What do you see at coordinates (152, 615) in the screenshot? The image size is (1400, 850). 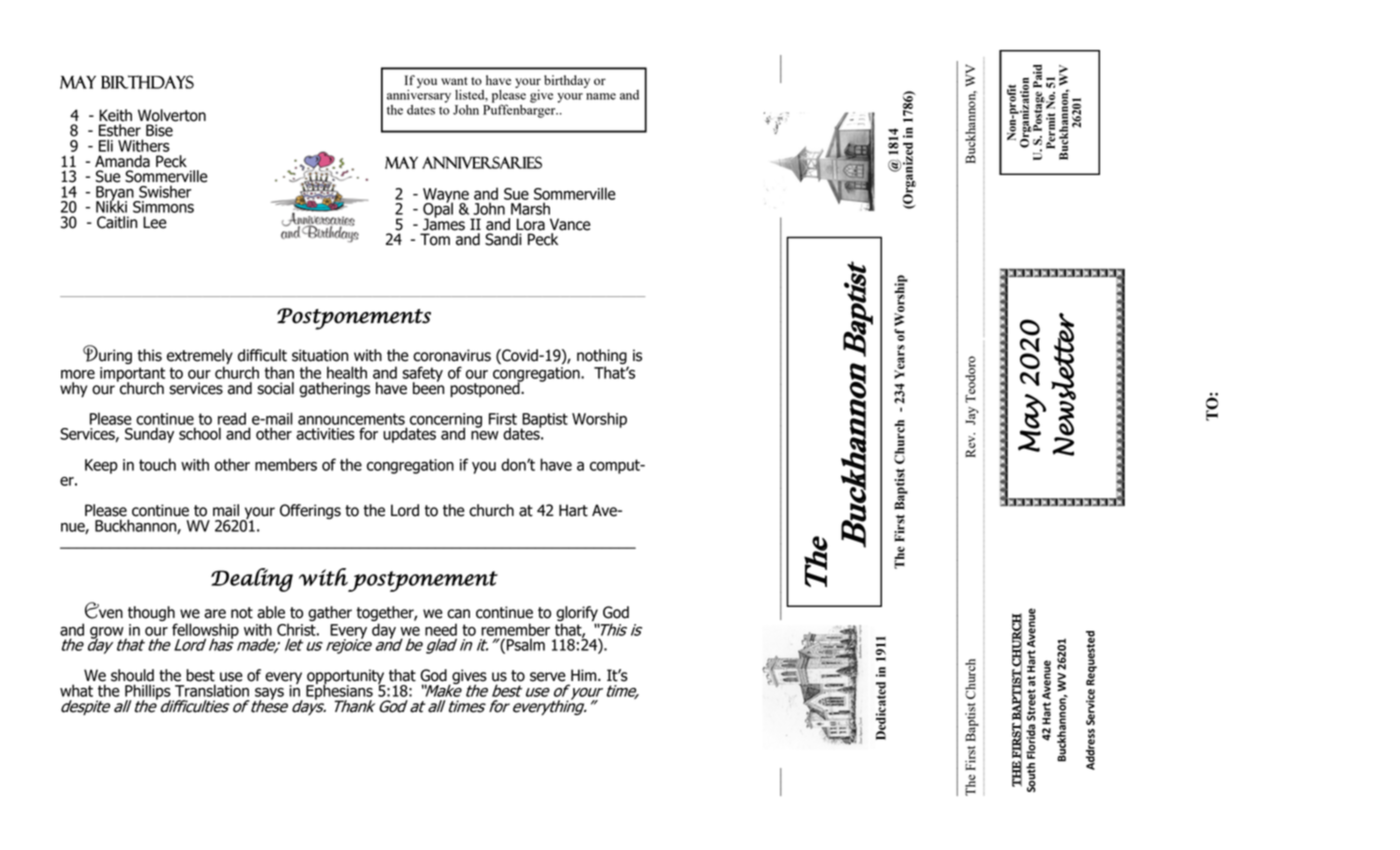 I see `though` at bounding box center [152, 615].
